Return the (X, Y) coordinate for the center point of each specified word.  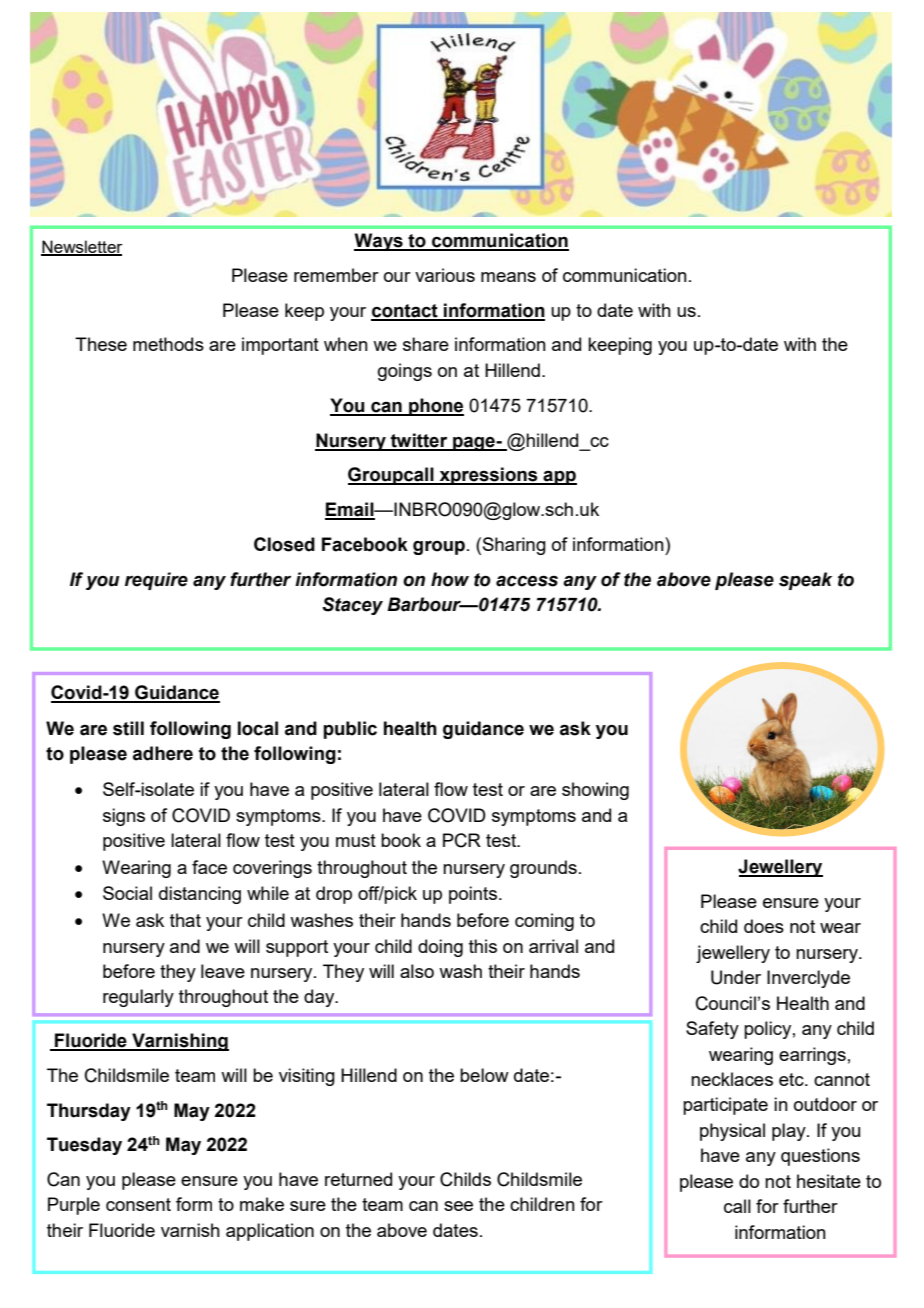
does (764, 926)
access (527, 581)
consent (138, 1204)
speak (805, 581)
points (473, 895)
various (445, 275)
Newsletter (82, 247)
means (508, 277)
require (156, 581)
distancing (200, 895)
